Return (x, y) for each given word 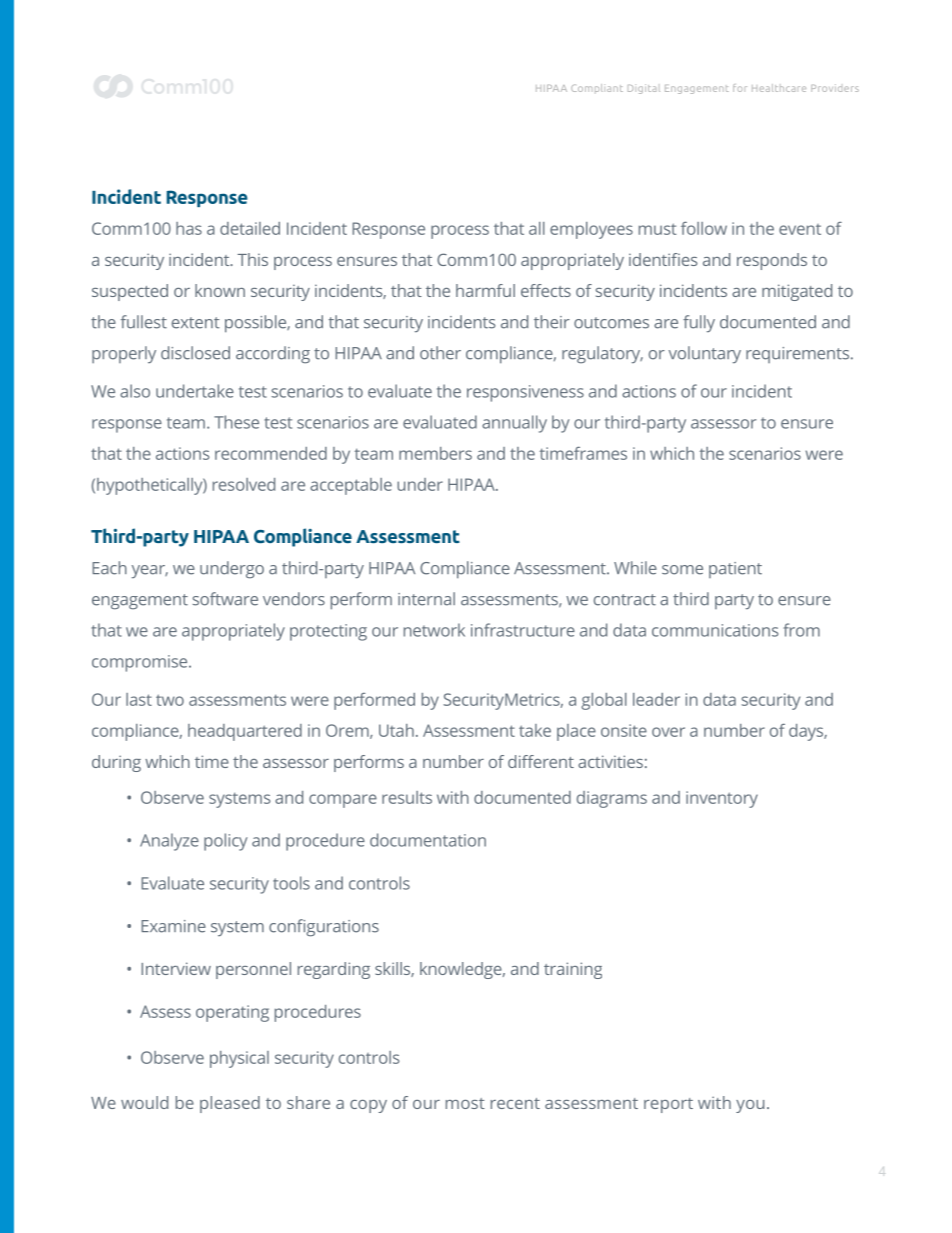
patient (735, 570)
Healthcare (779, 88)
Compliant (597, 88)
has (189, 228)
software (225, 599)
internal (426, 599)
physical (239, 1059)
